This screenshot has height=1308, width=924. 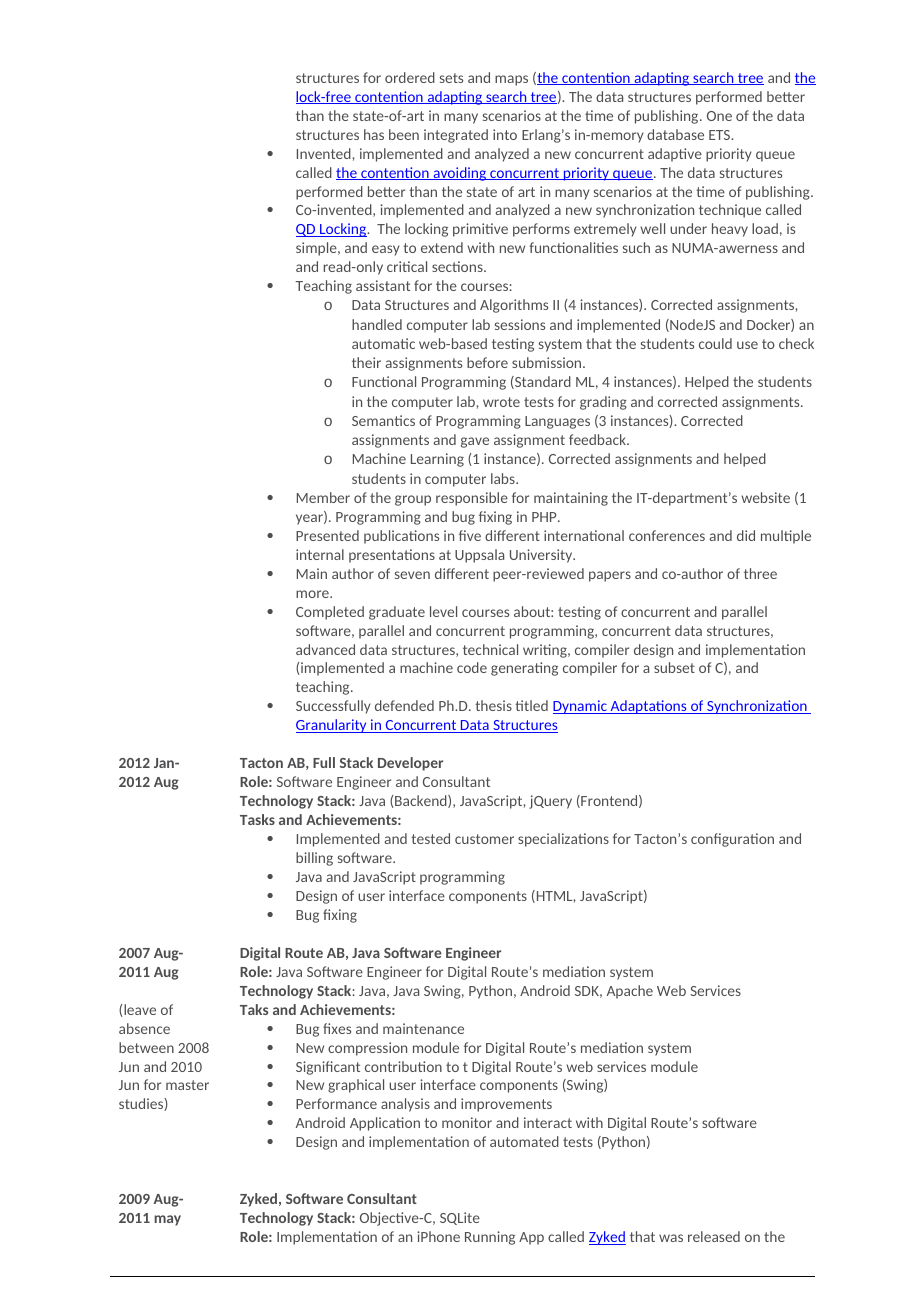 What do you see at coordinates (187, 1085) in the screenshot?
I see `master` at bounding box center [187, 1085].
